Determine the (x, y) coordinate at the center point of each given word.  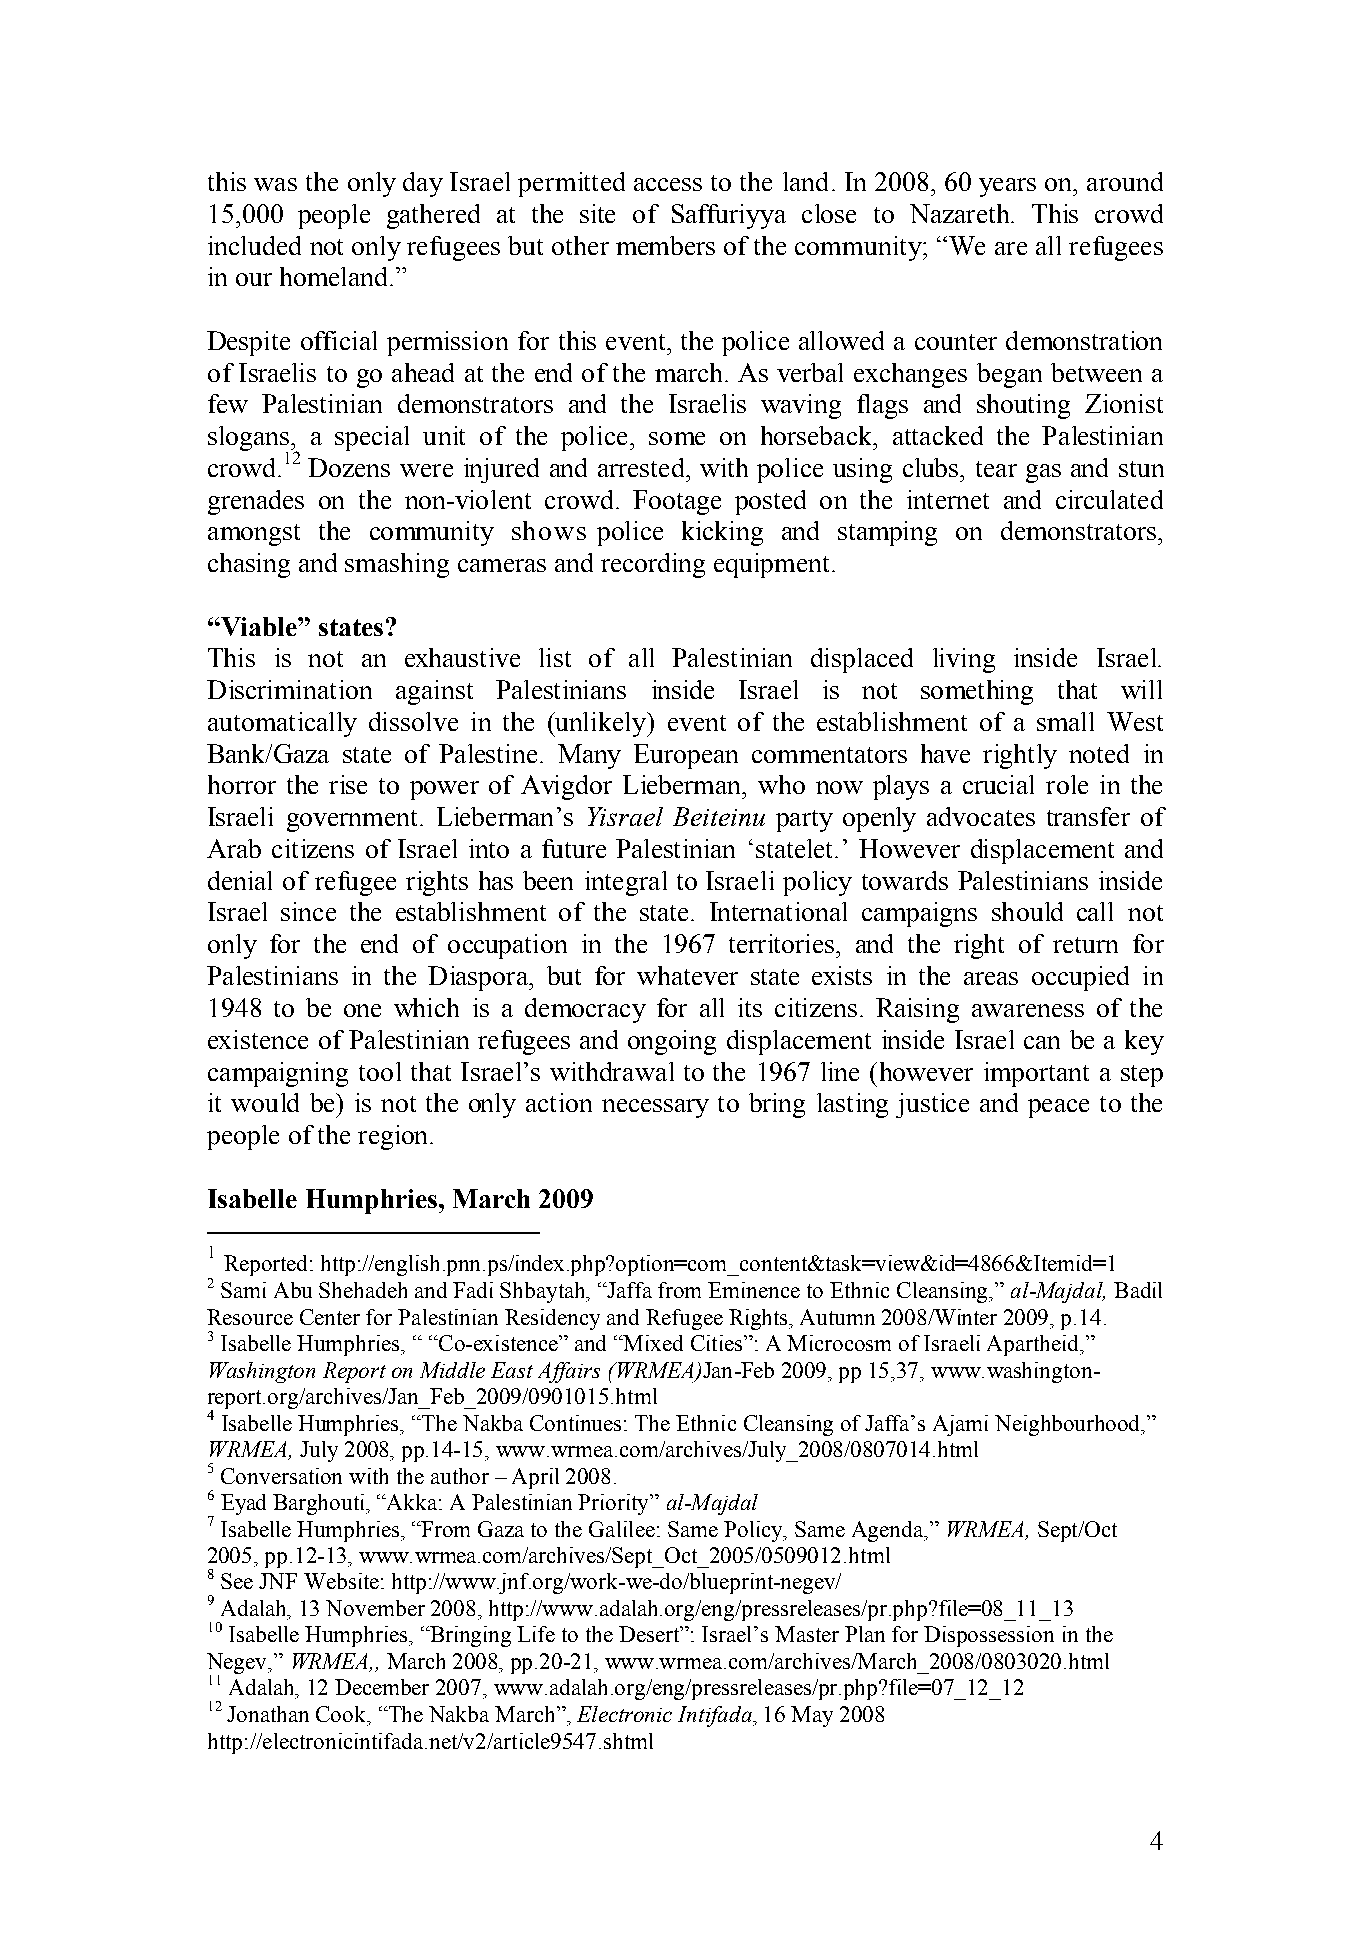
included (254, 245)
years (1007, 187)
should (1027, 911)
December (382, 1687)
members (665, 245)
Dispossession (989, 1636)
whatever (687, 975)
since (308, 911)
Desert (650, 1634)
